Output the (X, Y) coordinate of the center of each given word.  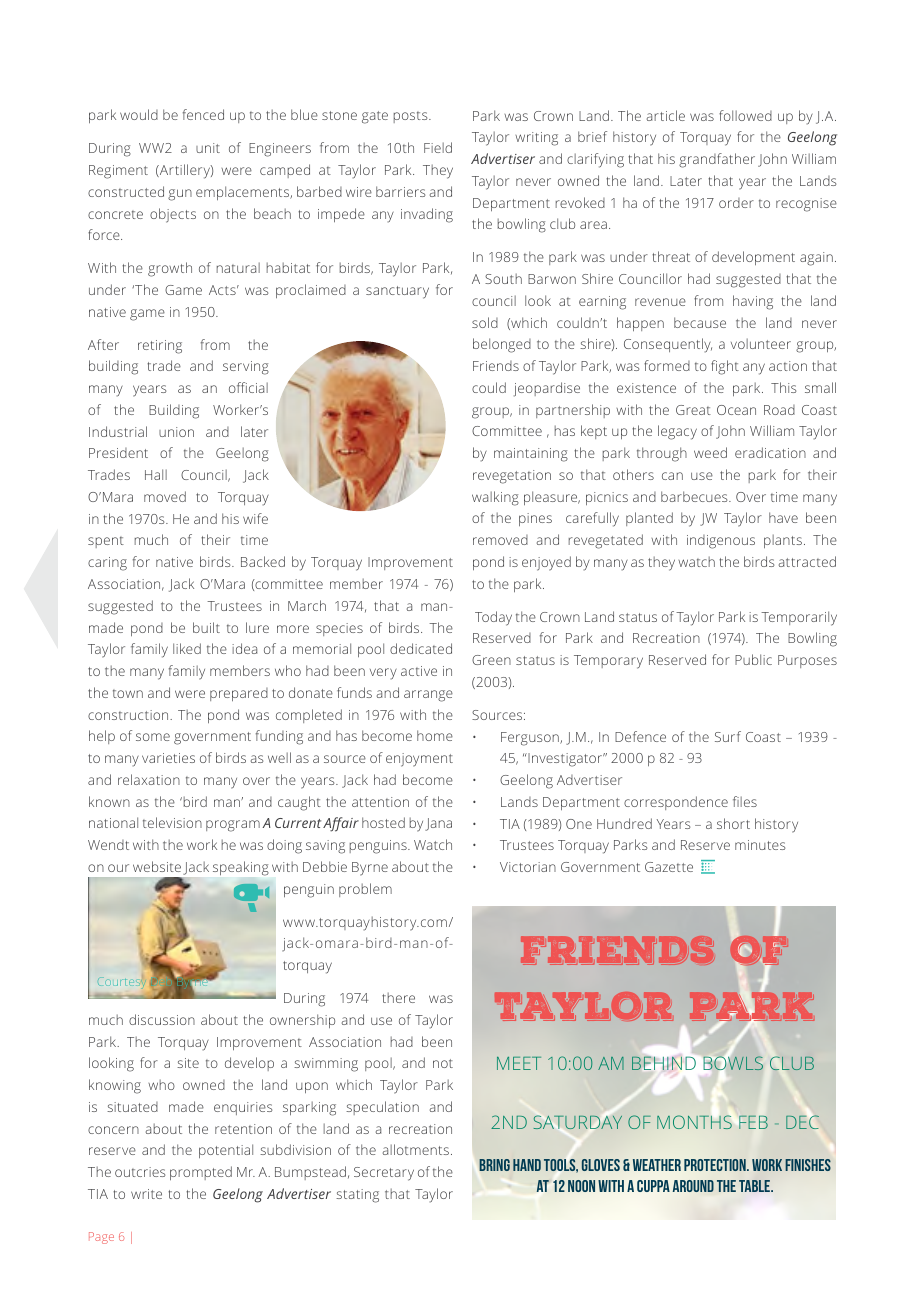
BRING (494, 1165)
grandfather (717, 160)
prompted (201, 1173)
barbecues (695, 496)
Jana (438, 824)
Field (438, 147)
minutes (760, 845)
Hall (156, 474)
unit (208, 148)
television (172, 822)
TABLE (756, 1186)
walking (495, 498)
